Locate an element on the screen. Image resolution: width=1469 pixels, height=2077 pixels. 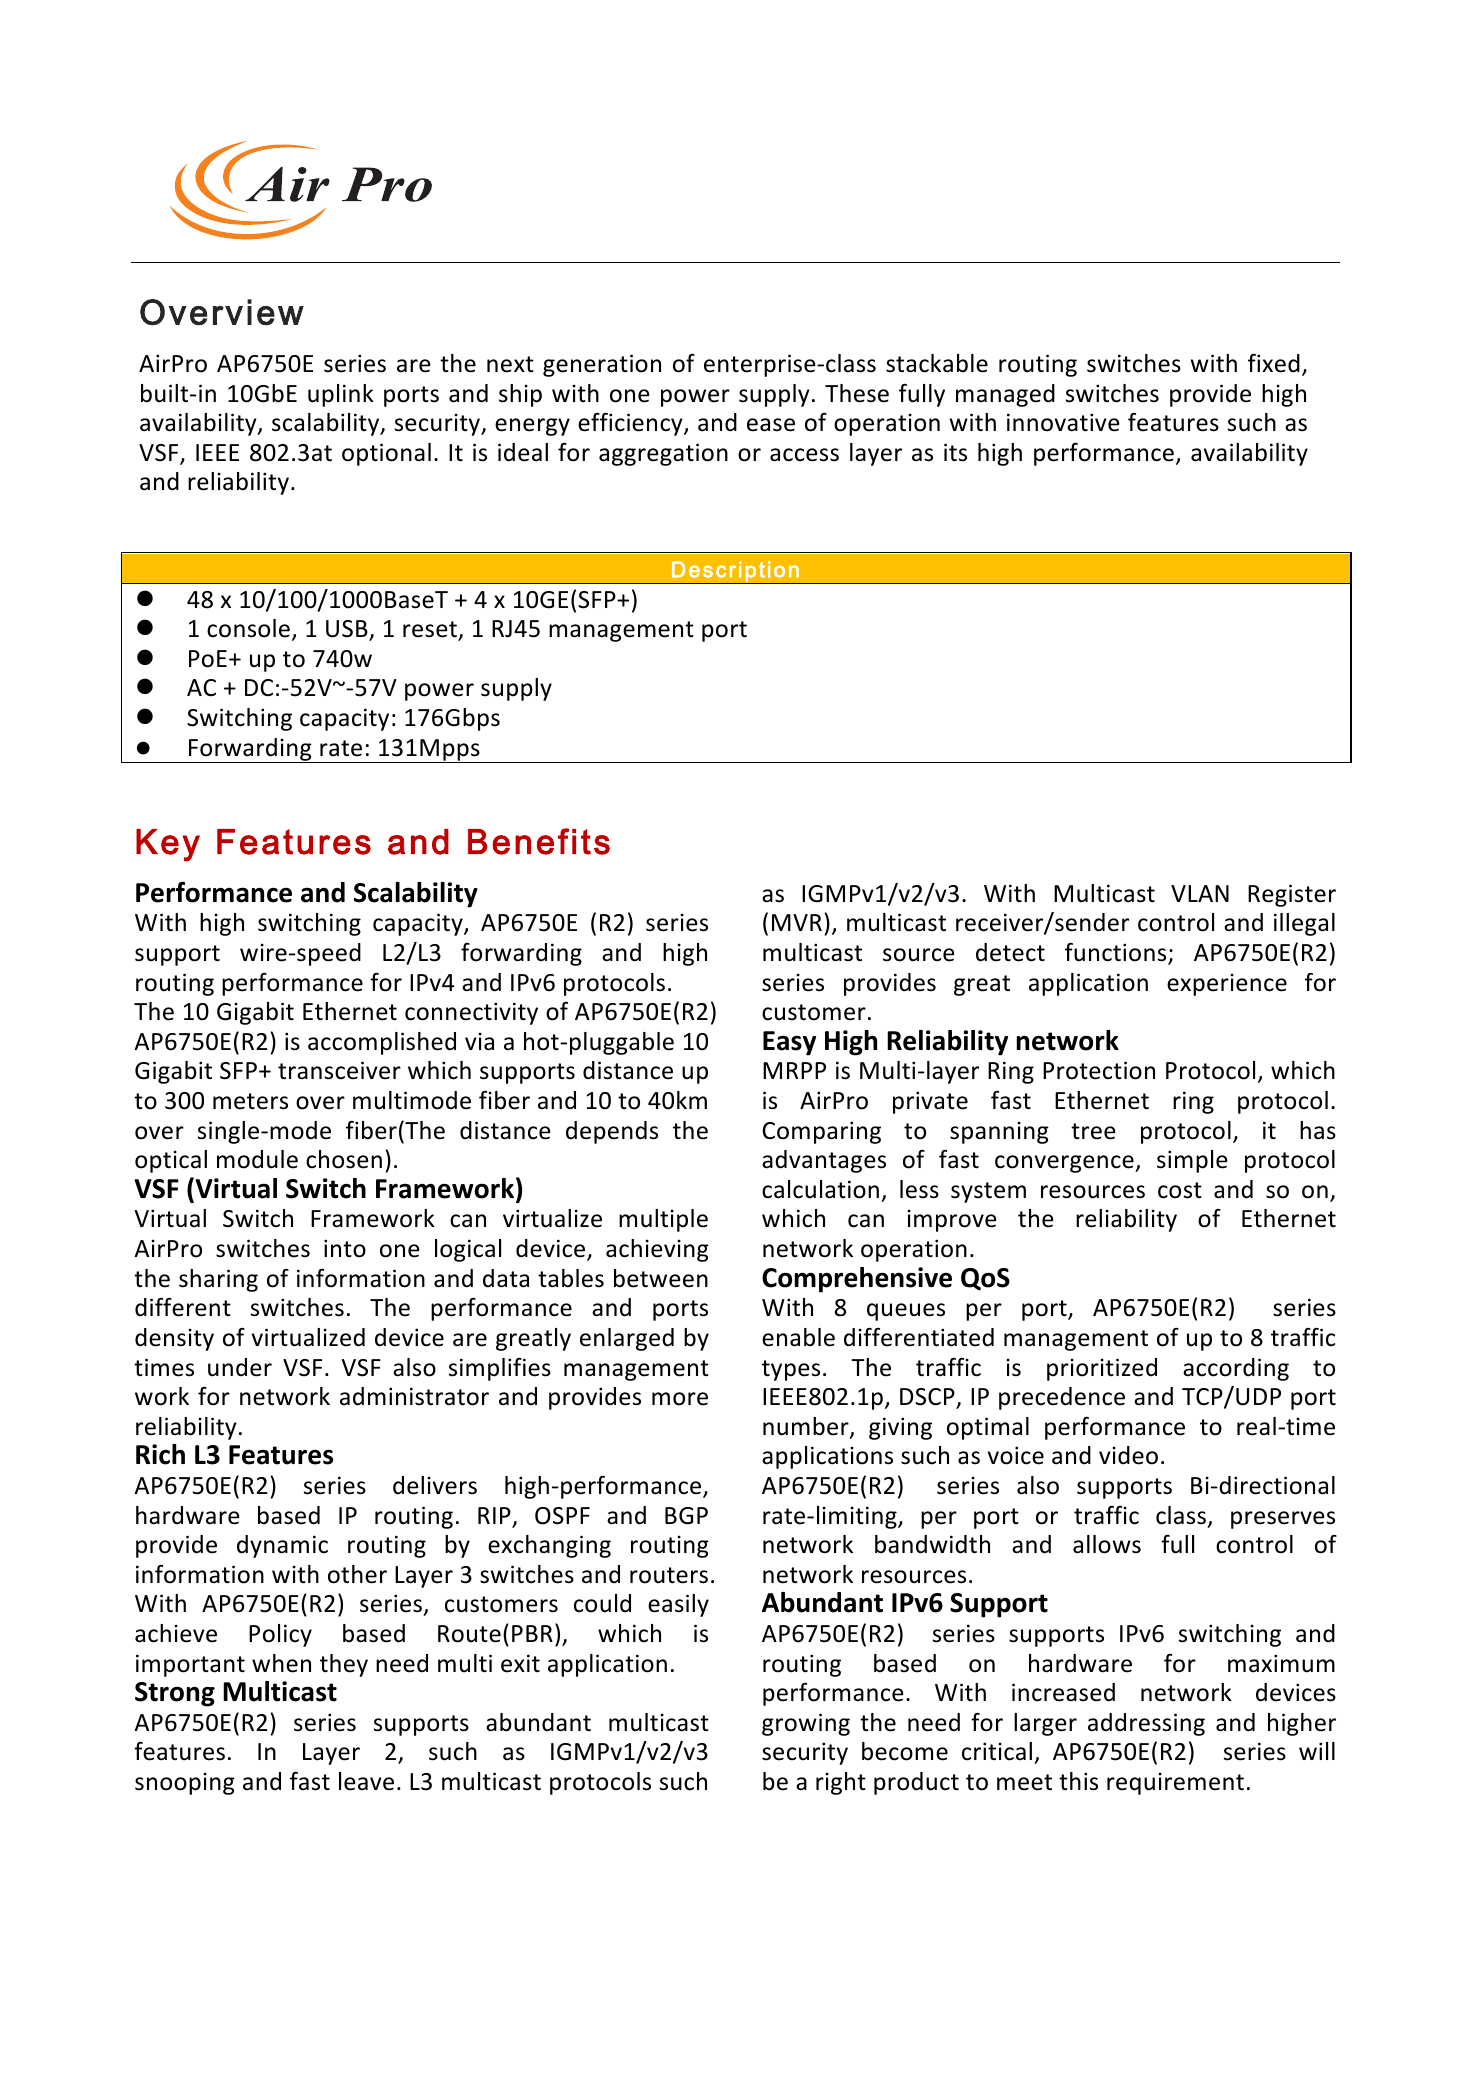
access is located at coordinates (804, 455).
